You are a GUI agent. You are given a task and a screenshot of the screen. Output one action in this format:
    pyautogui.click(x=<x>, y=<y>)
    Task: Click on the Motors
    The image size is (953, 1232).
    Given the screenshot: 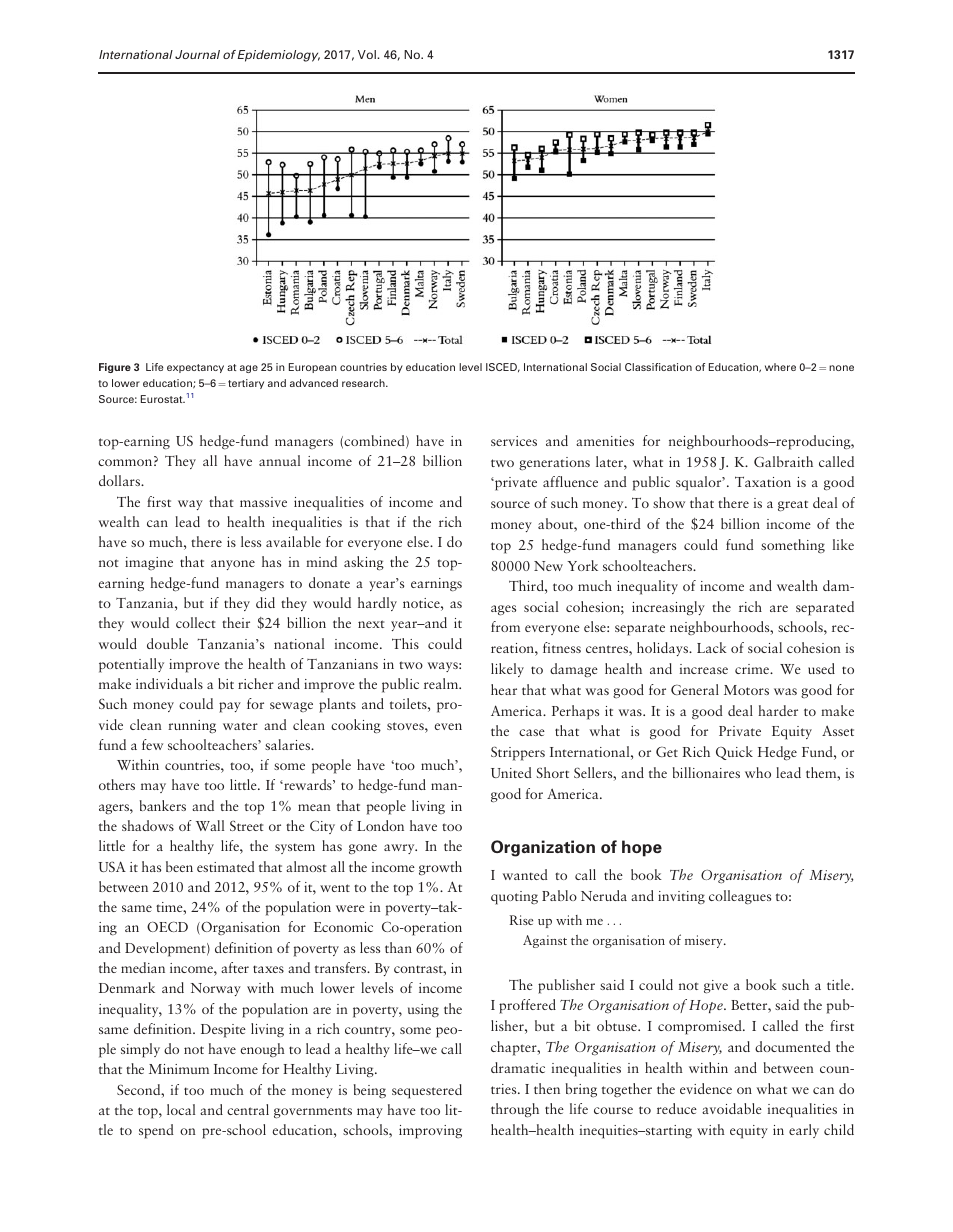 What is the action you would take?
    pyautogui.click(x=746, y=690)
